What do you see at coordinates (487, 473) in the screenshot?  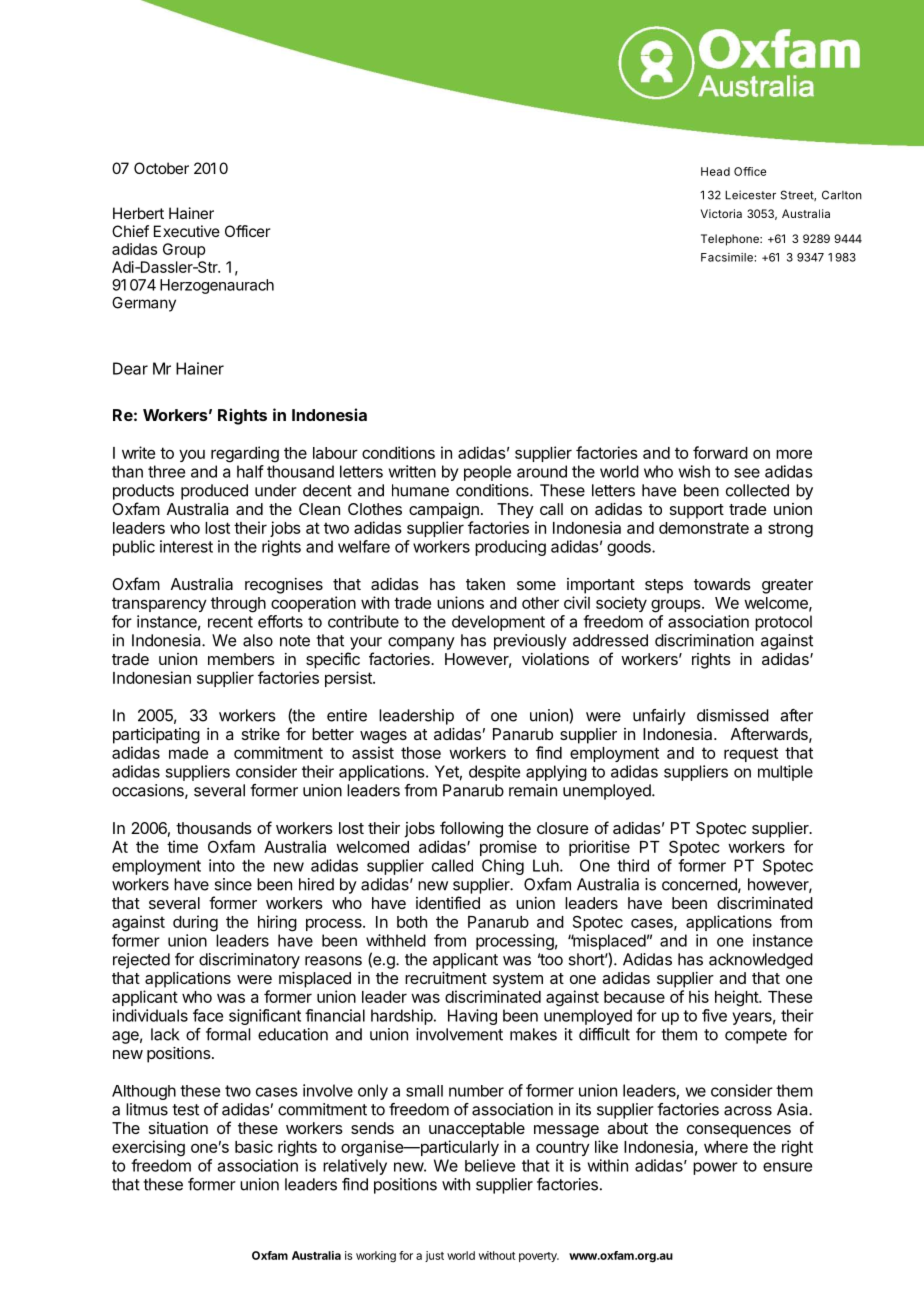 I see `people` at bounding box center [487, 473].
